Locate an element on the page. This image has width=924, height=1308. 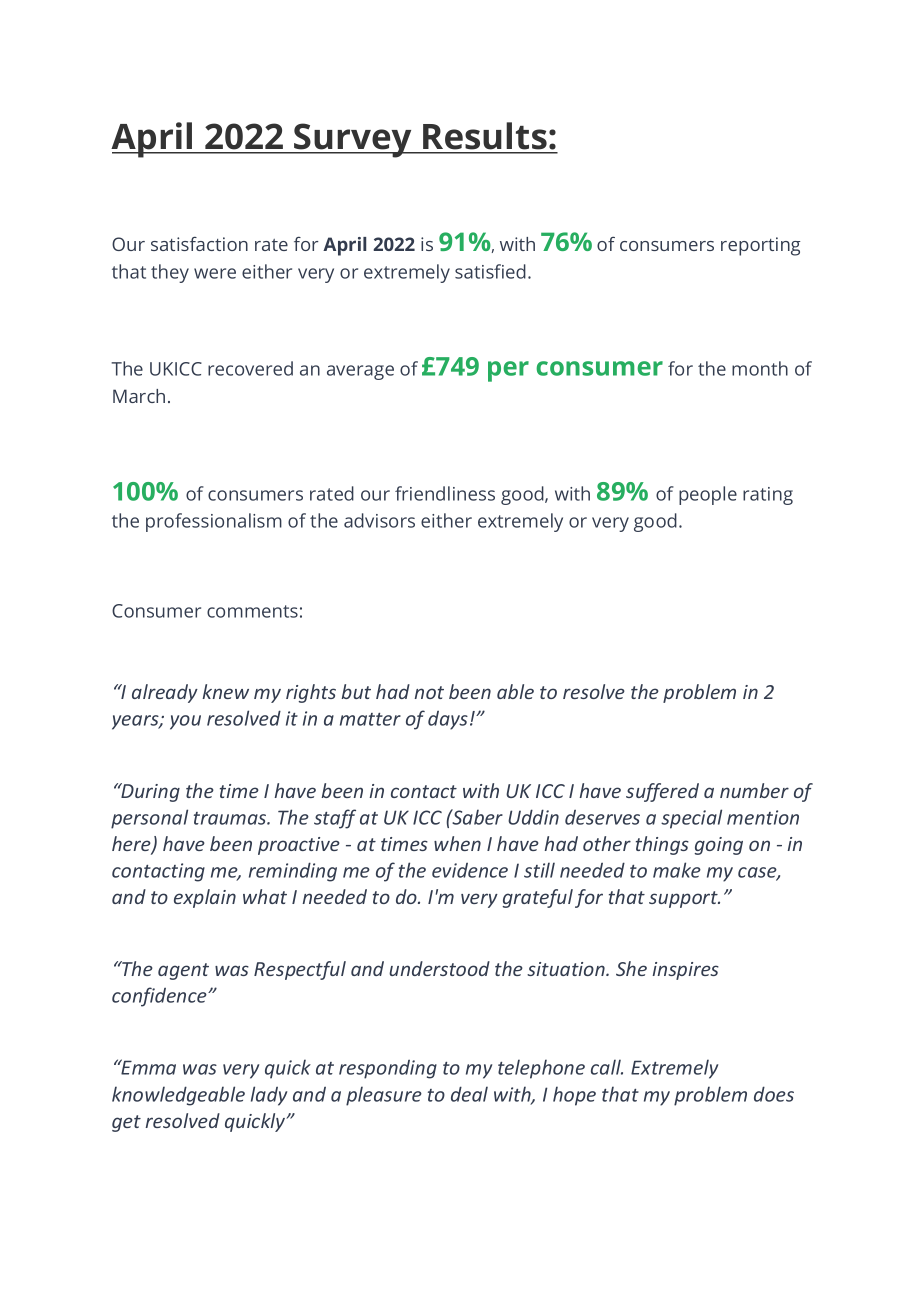
not is located at coordinates (429, 692).
